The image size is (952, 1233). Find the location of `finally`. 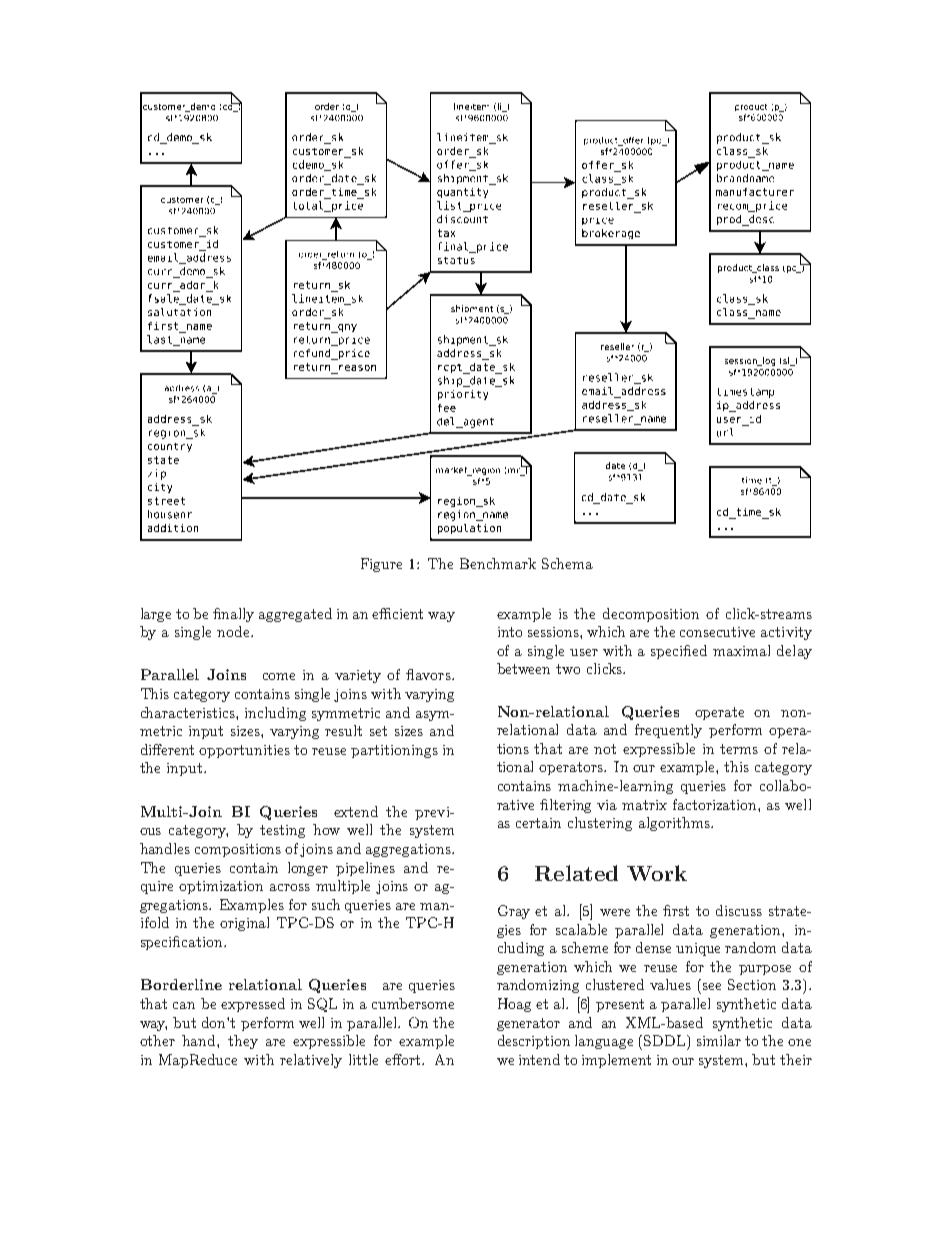

finally is located at coordinates (233, 615).
